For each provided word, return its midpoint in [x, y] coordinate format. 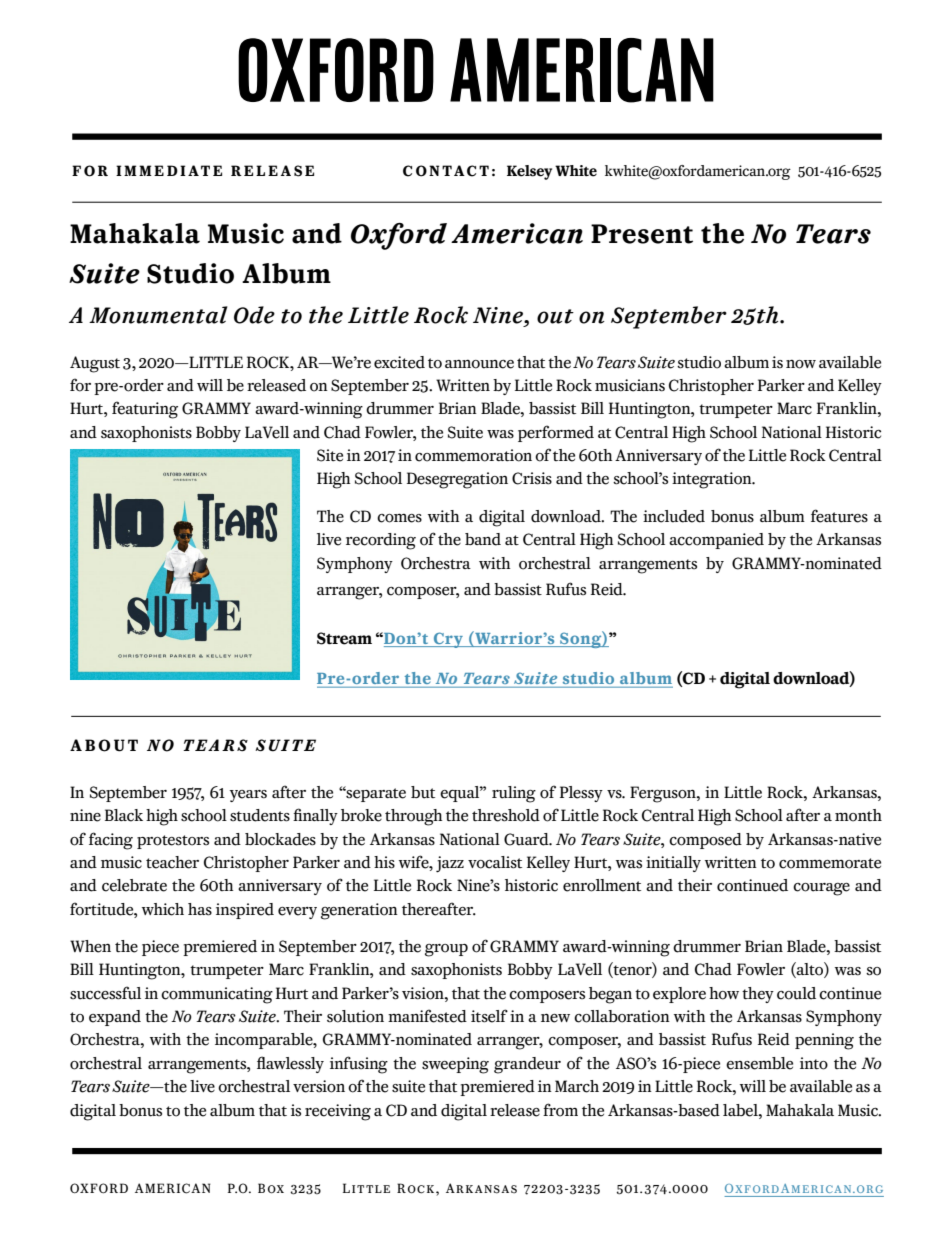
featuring [145, 410]
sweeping [455, 1065]
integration [713, 480]
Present [642, 234]
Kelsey [529, 172]
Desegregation [457, 480]
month [858, 815]
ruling [514, 794]
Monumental [158, 315]
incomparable [265, 1041]
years [248, 796]
